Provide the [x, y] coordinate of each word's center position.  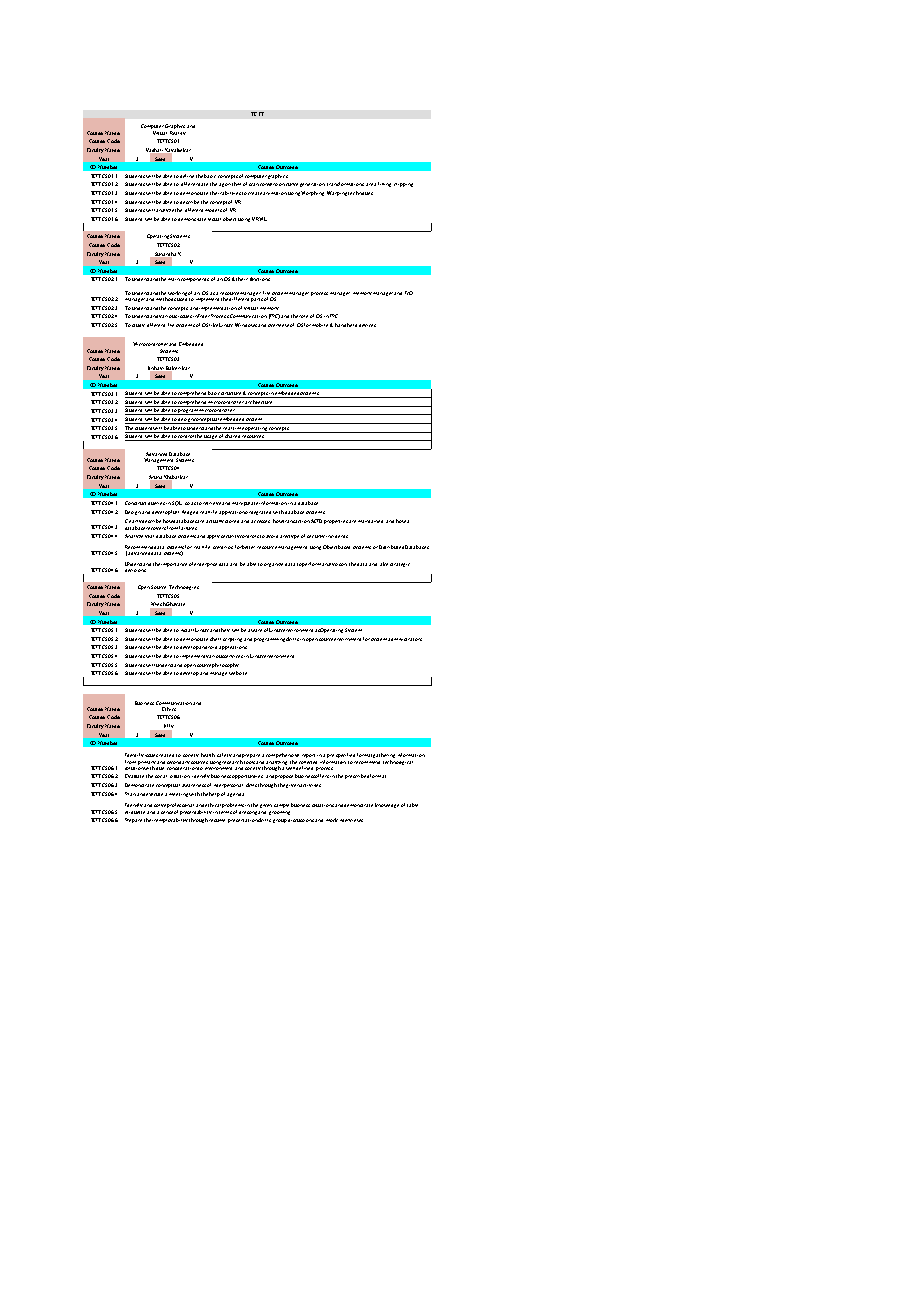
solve [160, 805]
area [371, 184]
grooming [279, 813]
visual [214, 219]
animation [275, 193]
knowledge [387, 805]
